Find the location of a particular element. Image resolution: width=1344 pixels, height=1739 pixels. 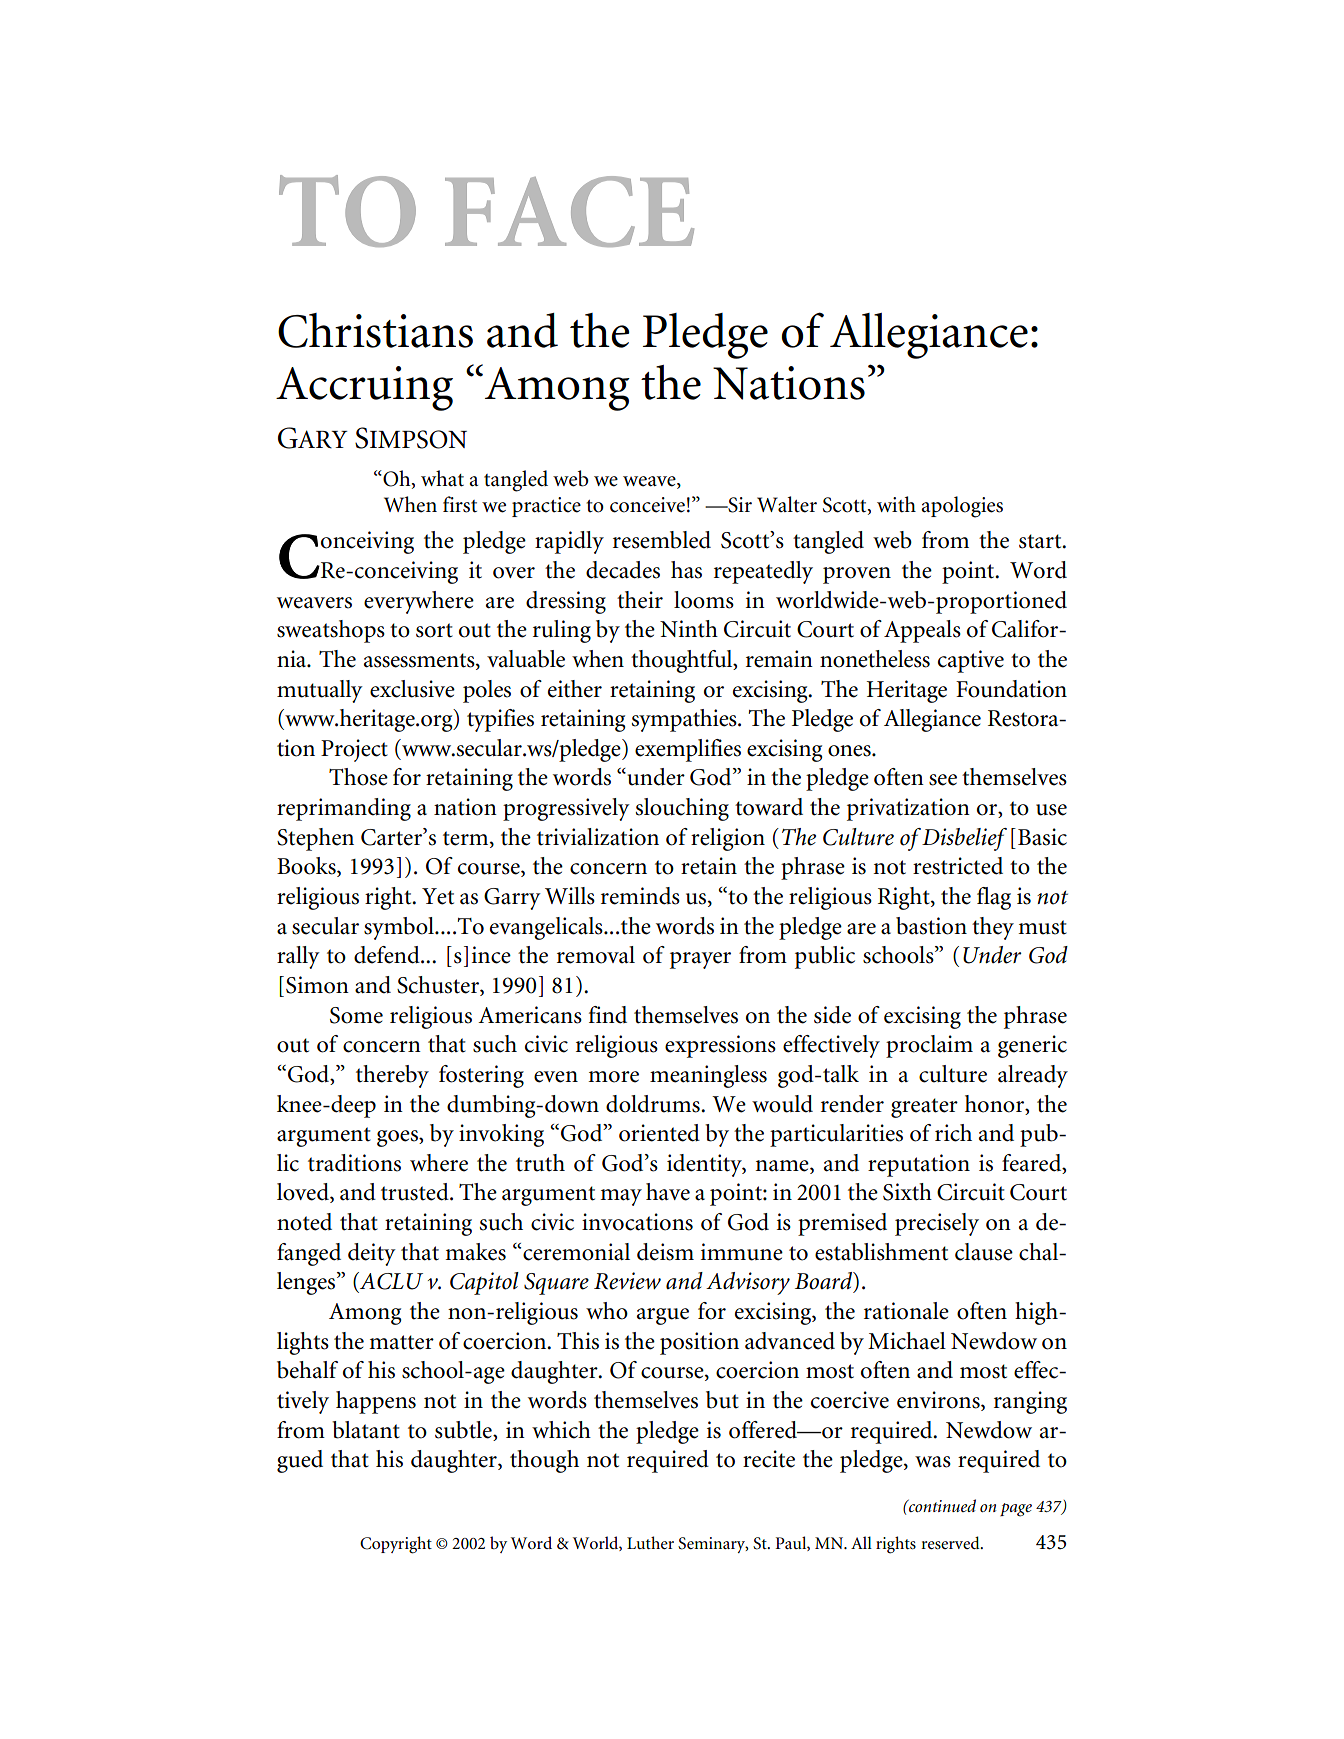

Accruing is located at coordinates (364, 388).
